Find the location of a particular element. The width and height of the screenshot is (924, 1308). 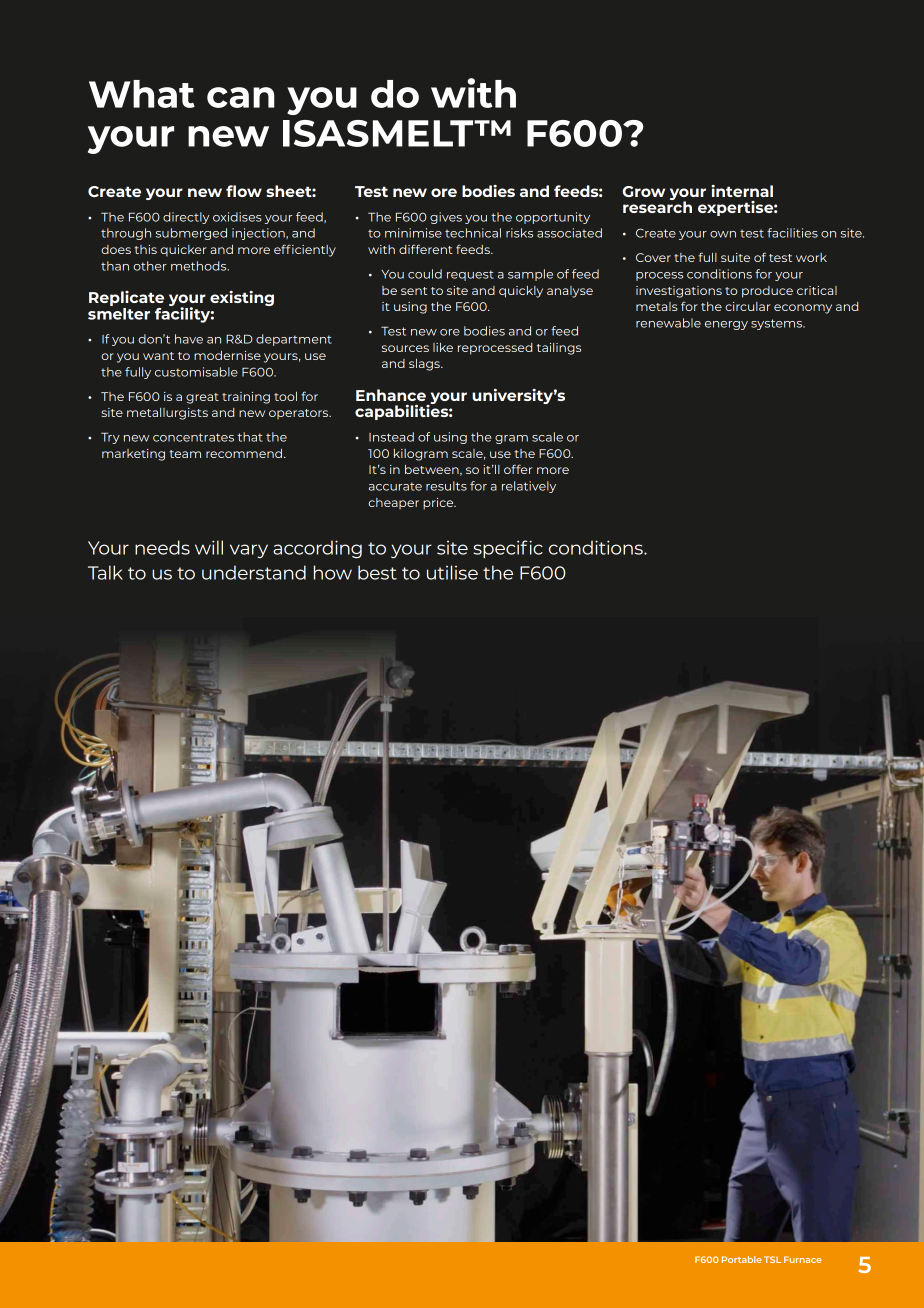

relatively is located at coordinates (529, 487).
